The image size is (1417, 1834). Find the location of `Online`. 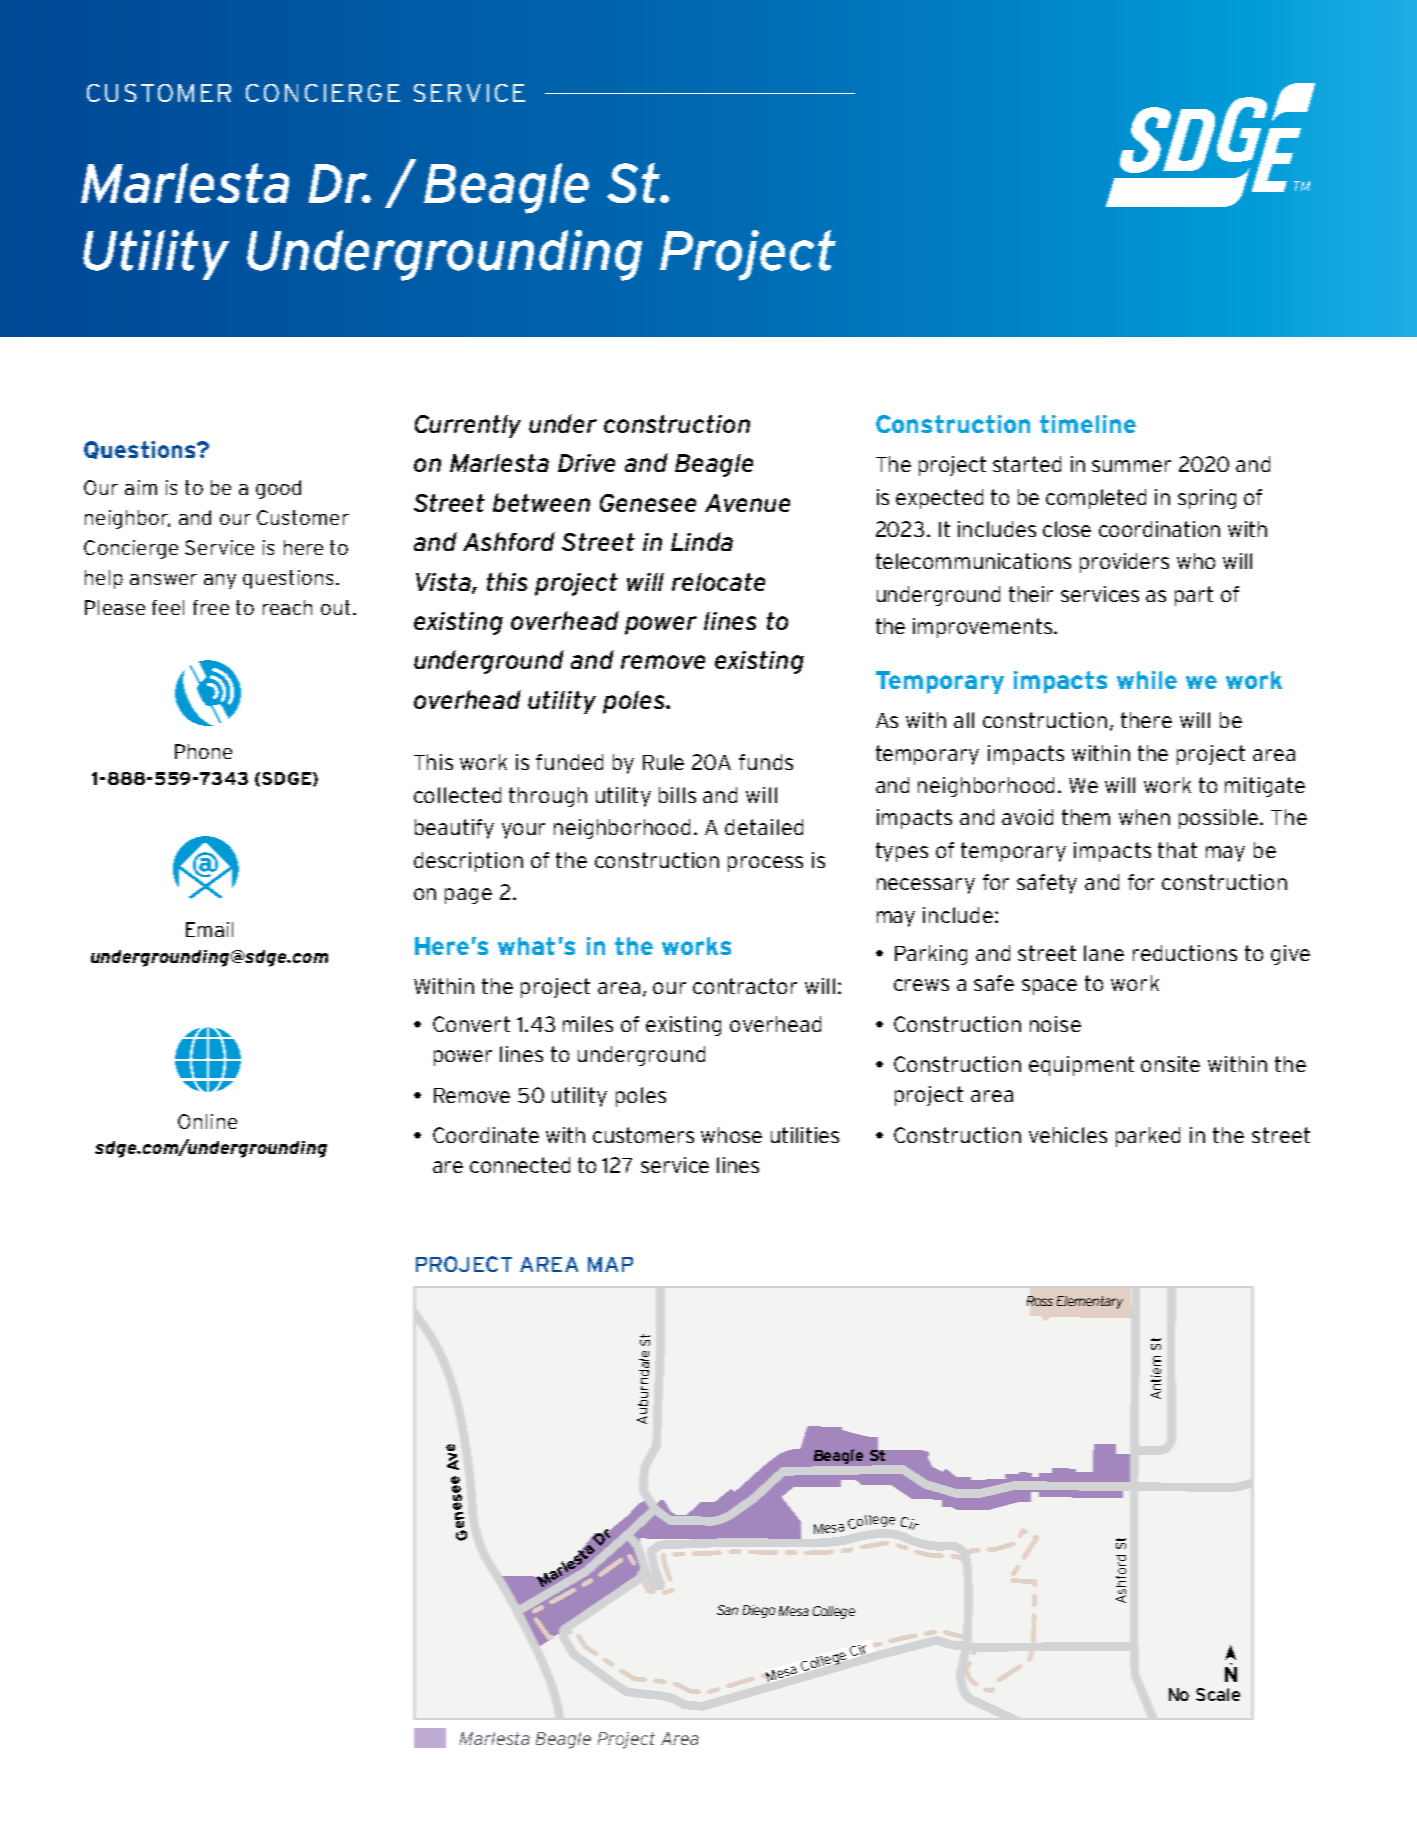

Online is located at coordinates (207, 1121).
